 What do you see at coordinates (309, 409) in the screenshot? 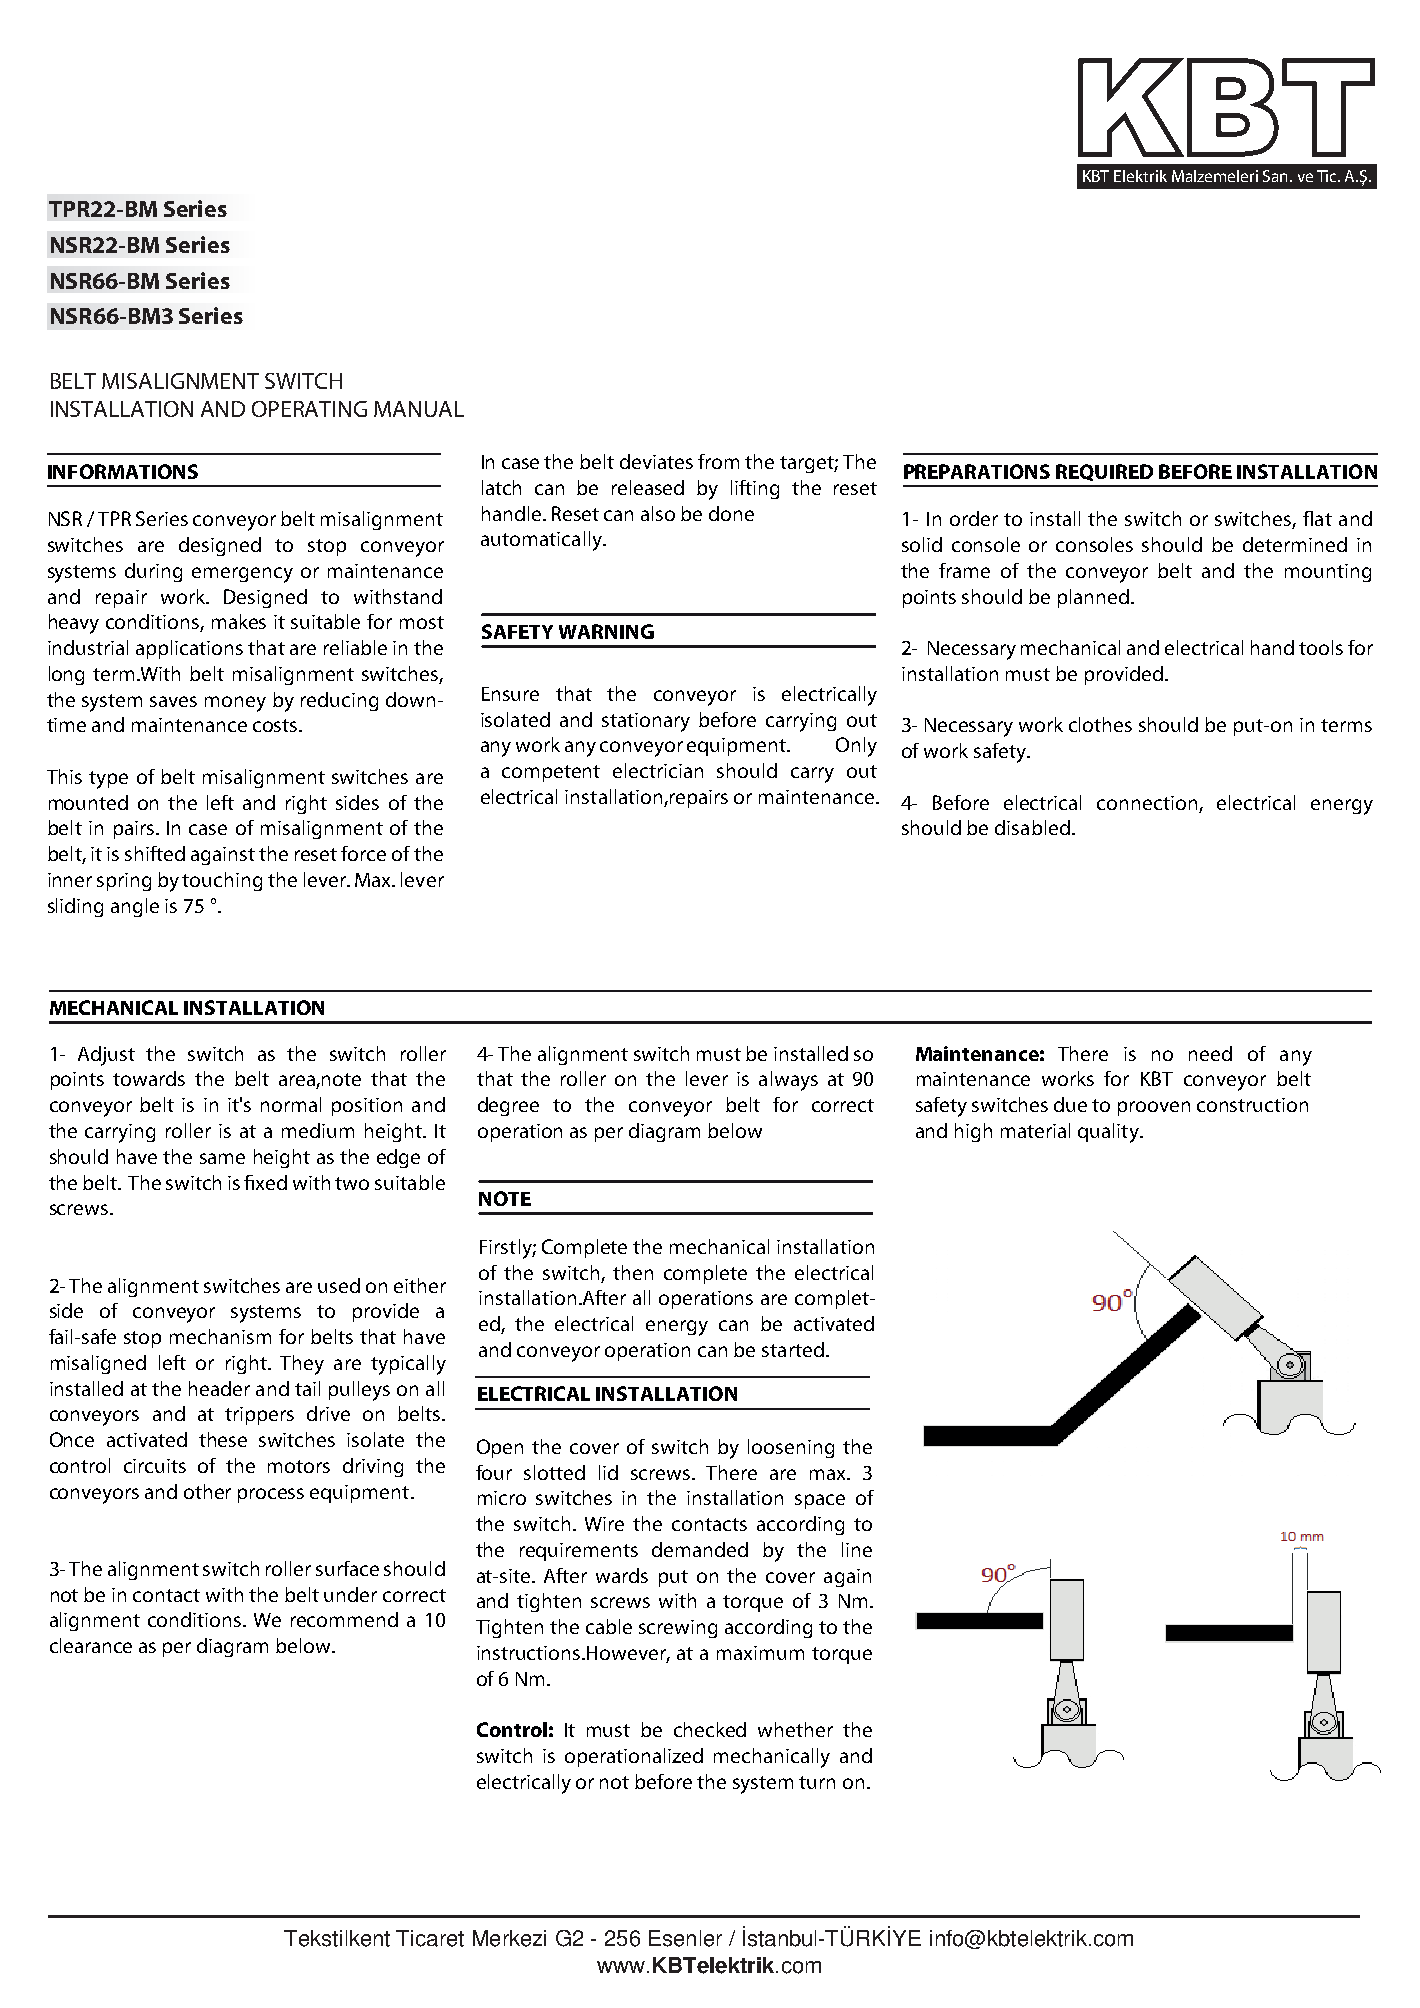
I see `OPERATING` at bounding box center [309, 409].
